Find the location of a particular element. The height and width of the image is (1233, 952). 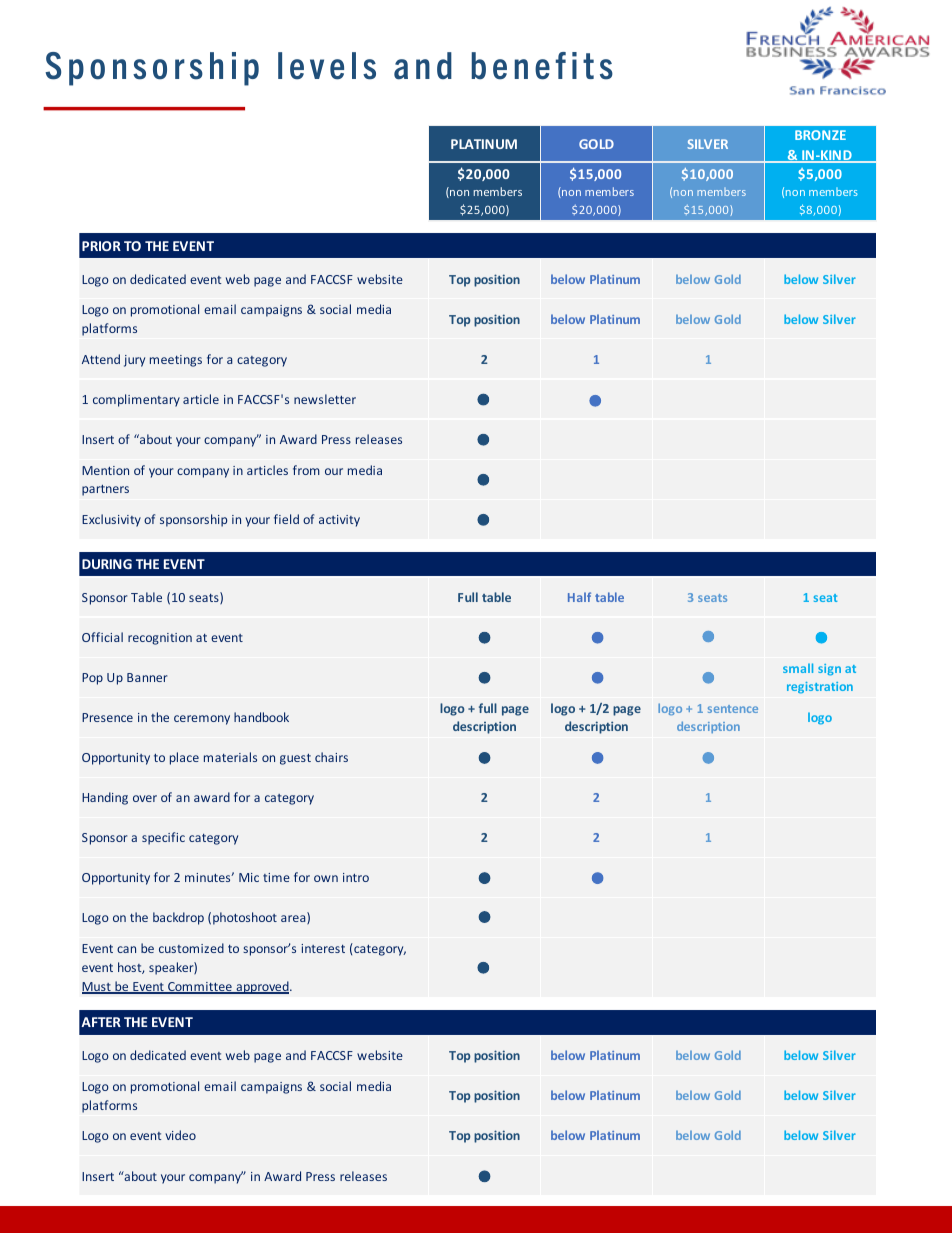

interest is located at coordinates (323, 948).
